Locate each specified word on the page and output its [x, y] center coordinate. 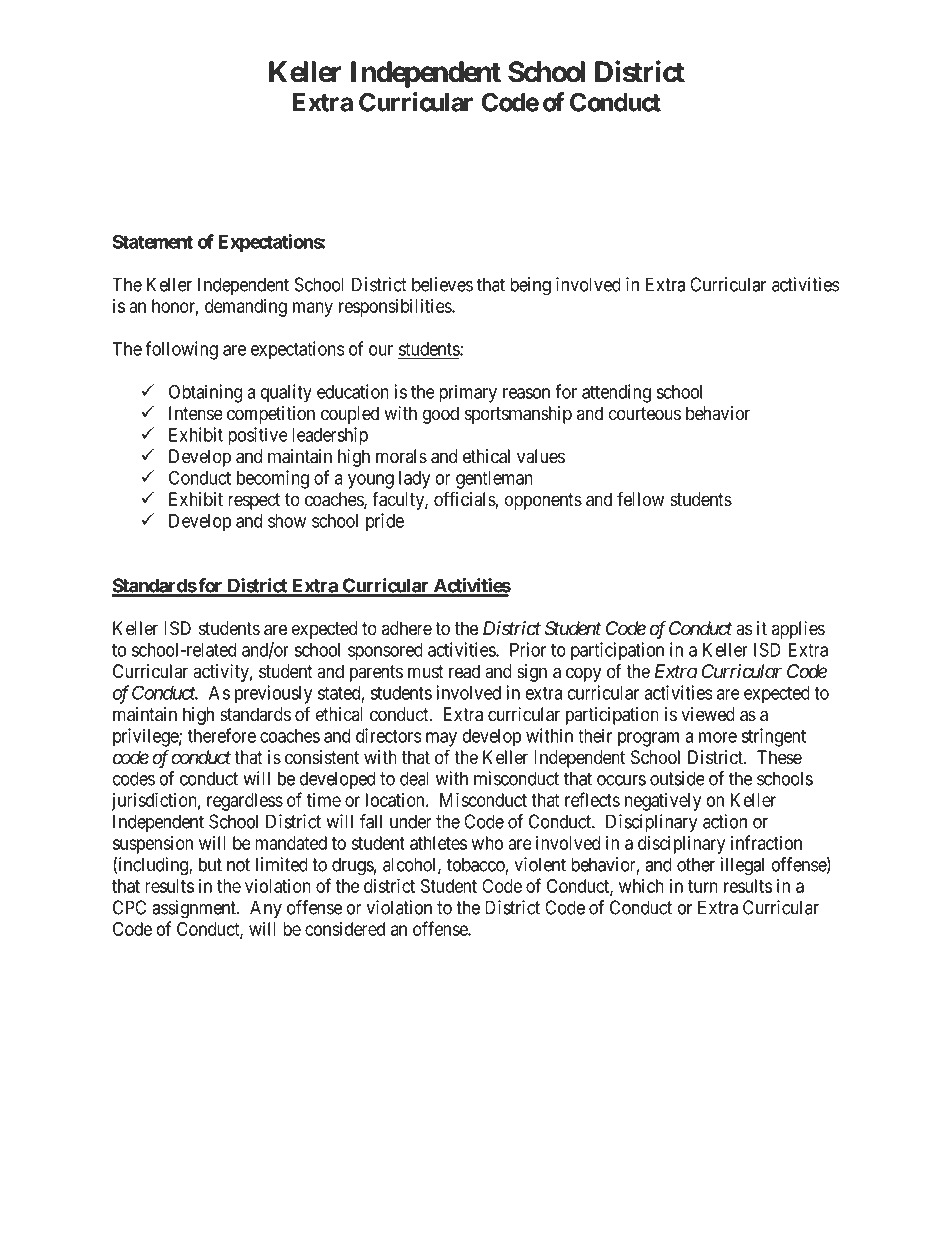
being [530, 286]
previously [273, 694]
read [464, 671]
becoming [273, 479]
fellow [640, 499]
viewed [708, 714]
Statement [153, 241]
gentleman [494, 480]
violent [540, 864]
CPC [129, 907]
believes [442, 284]
